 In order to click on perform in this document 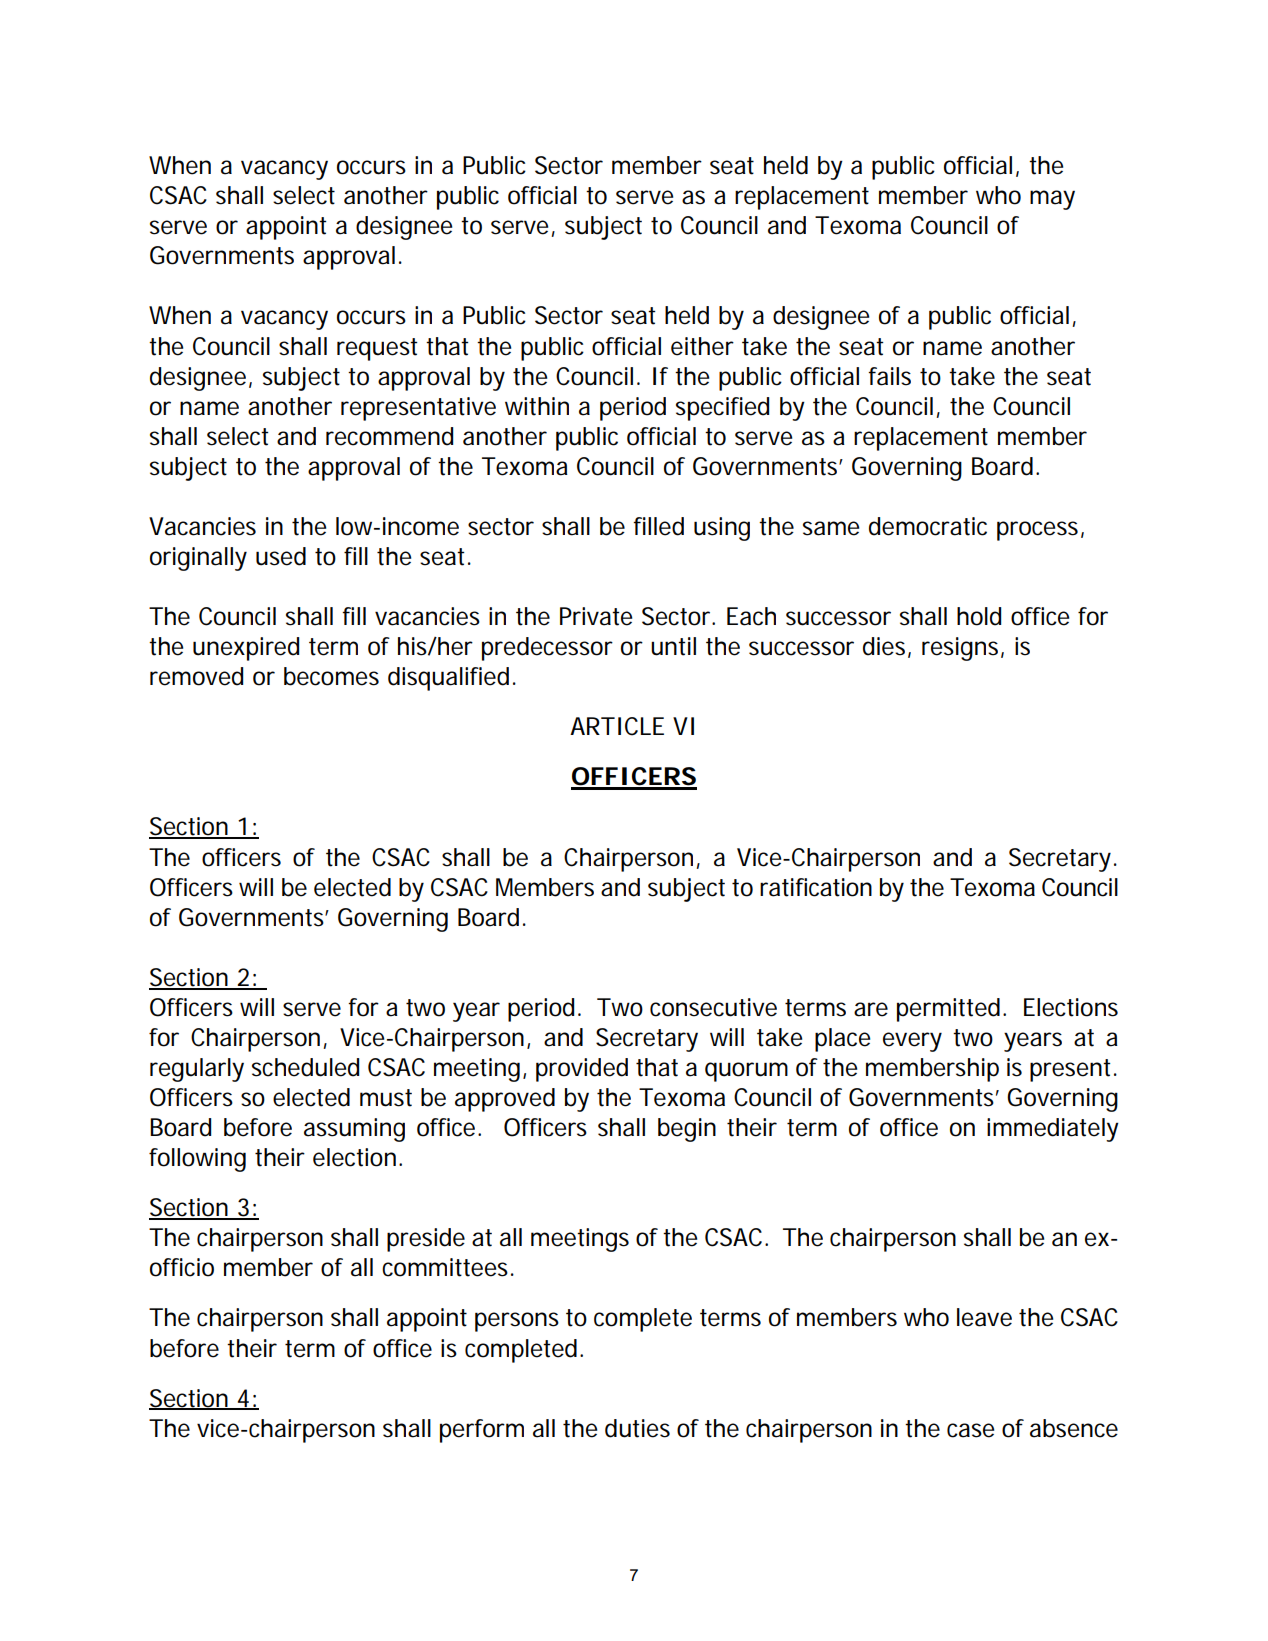, I will do `click(482, 1431)`.
